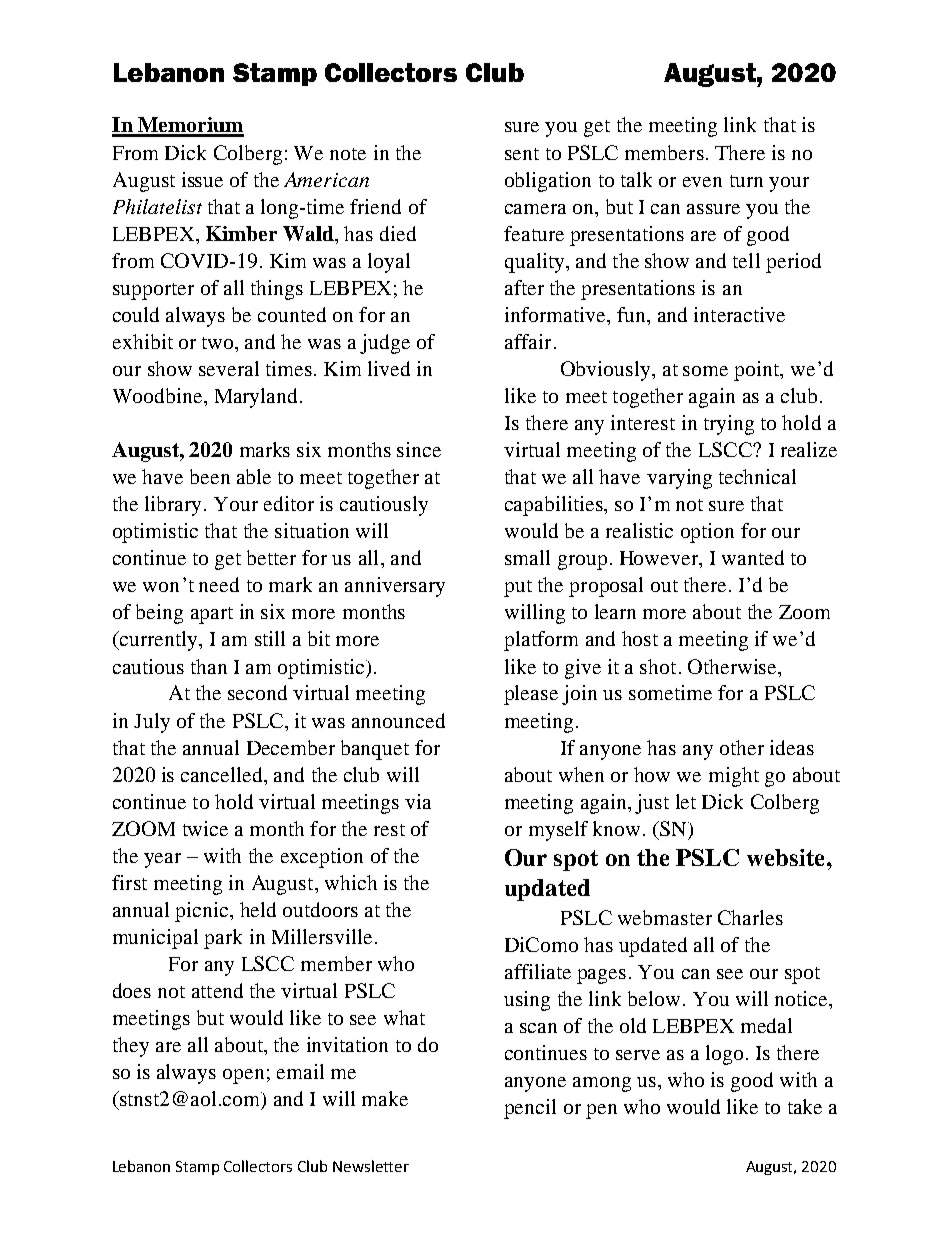  What do you see at coordinates (757, 476) in the screenshot?
I see `technical` at bounding box center [757, 476].
